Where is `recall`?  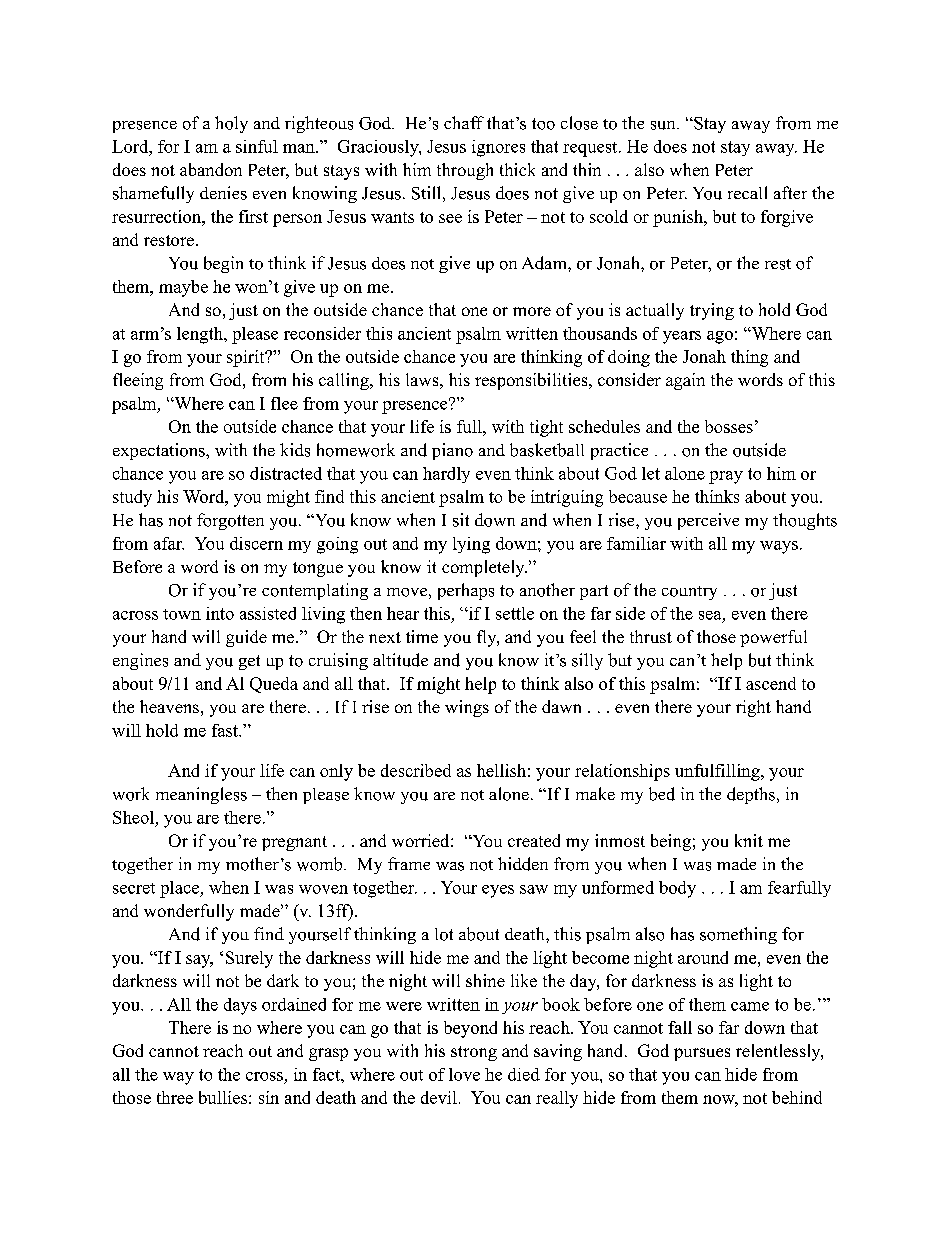
recall is located at coordinates (747, 192).
